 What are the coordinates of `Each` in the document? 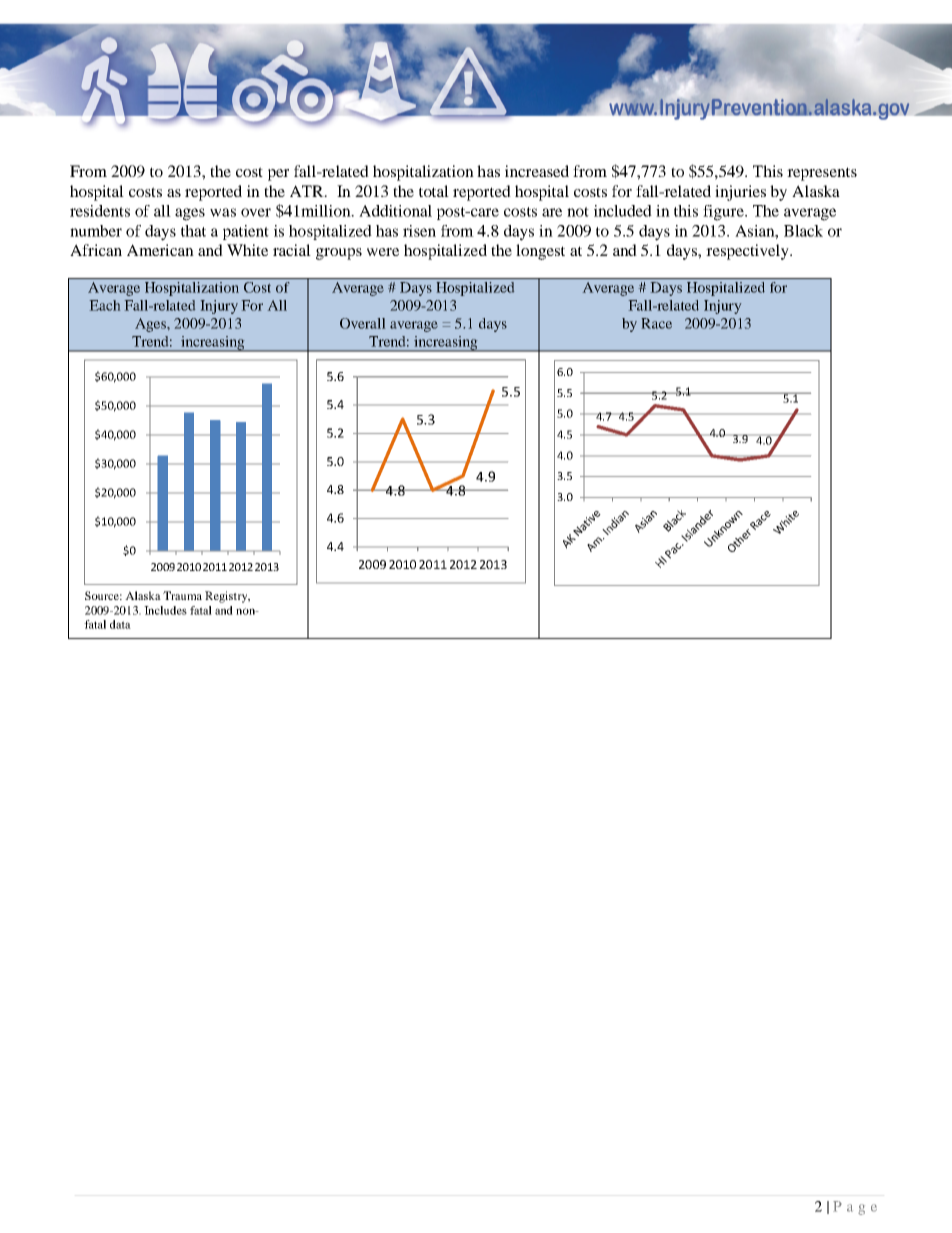 It's located at (105, 305).
